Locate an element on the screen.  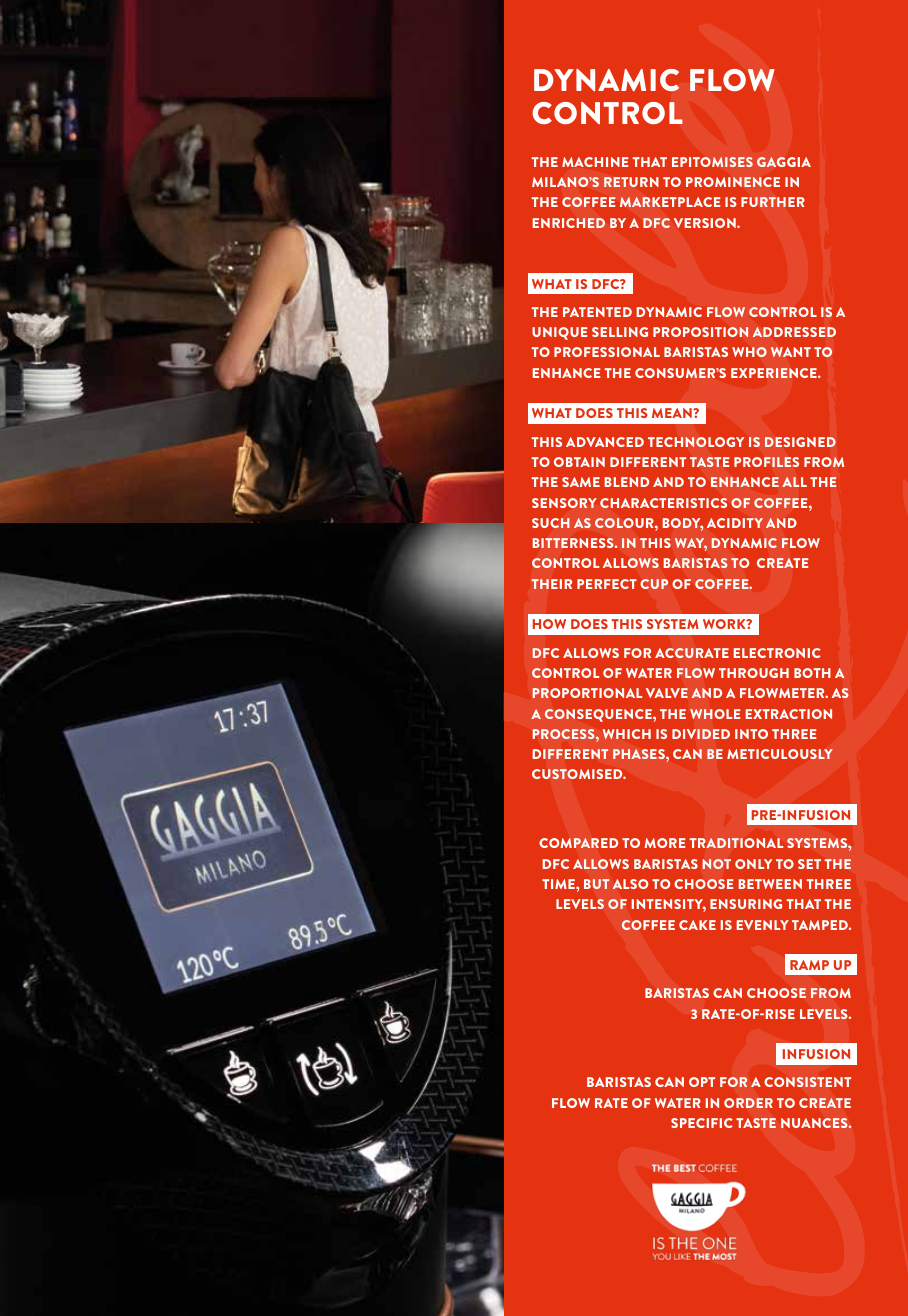
MARKETPLACE is located at coordinates (670, 202).
